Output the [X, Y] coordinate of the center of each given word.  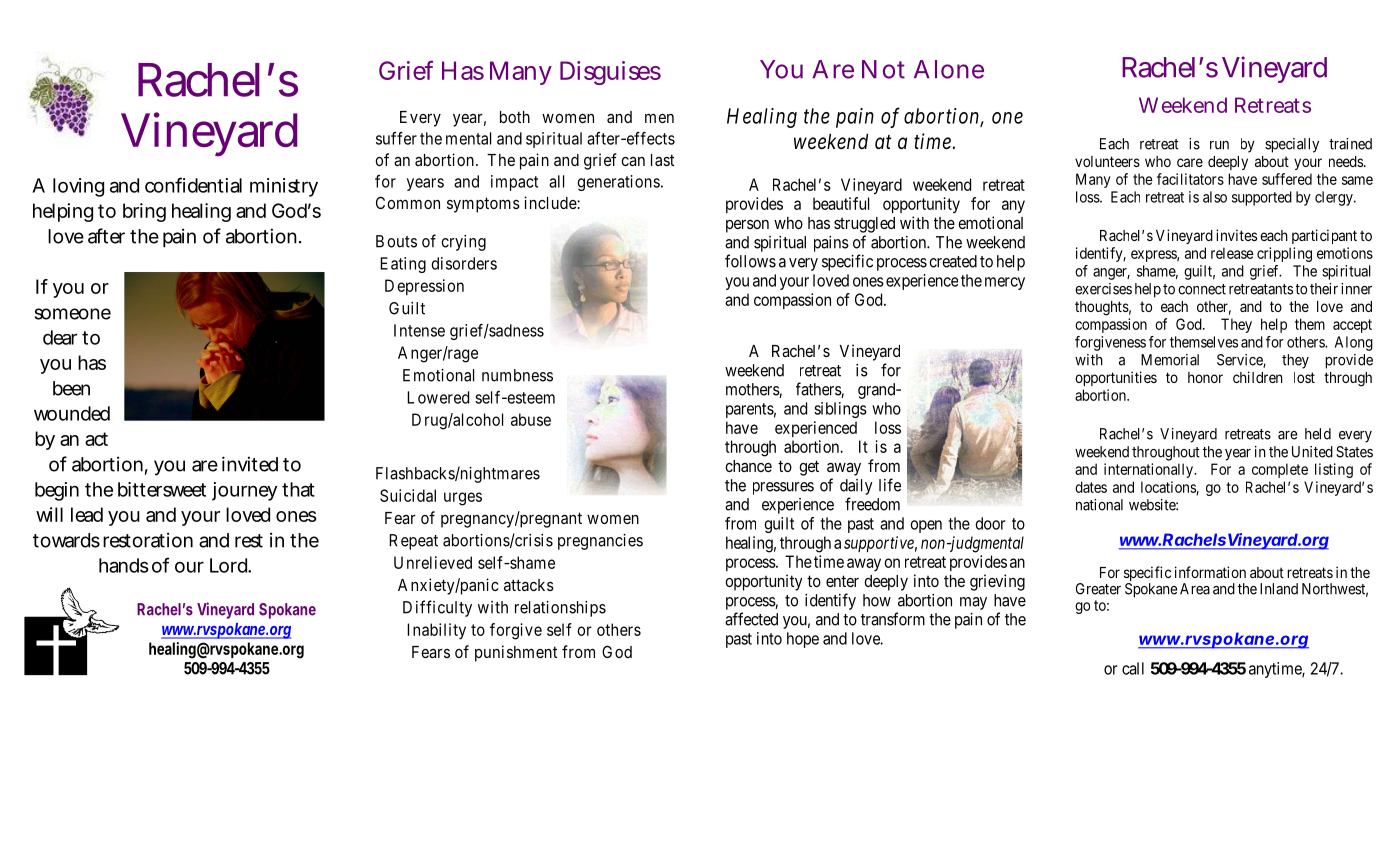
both [515, 117]
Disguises [610, 73]
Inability [436, 631]
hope [803, 640]
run [1219, 145]
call [1133, 668]
